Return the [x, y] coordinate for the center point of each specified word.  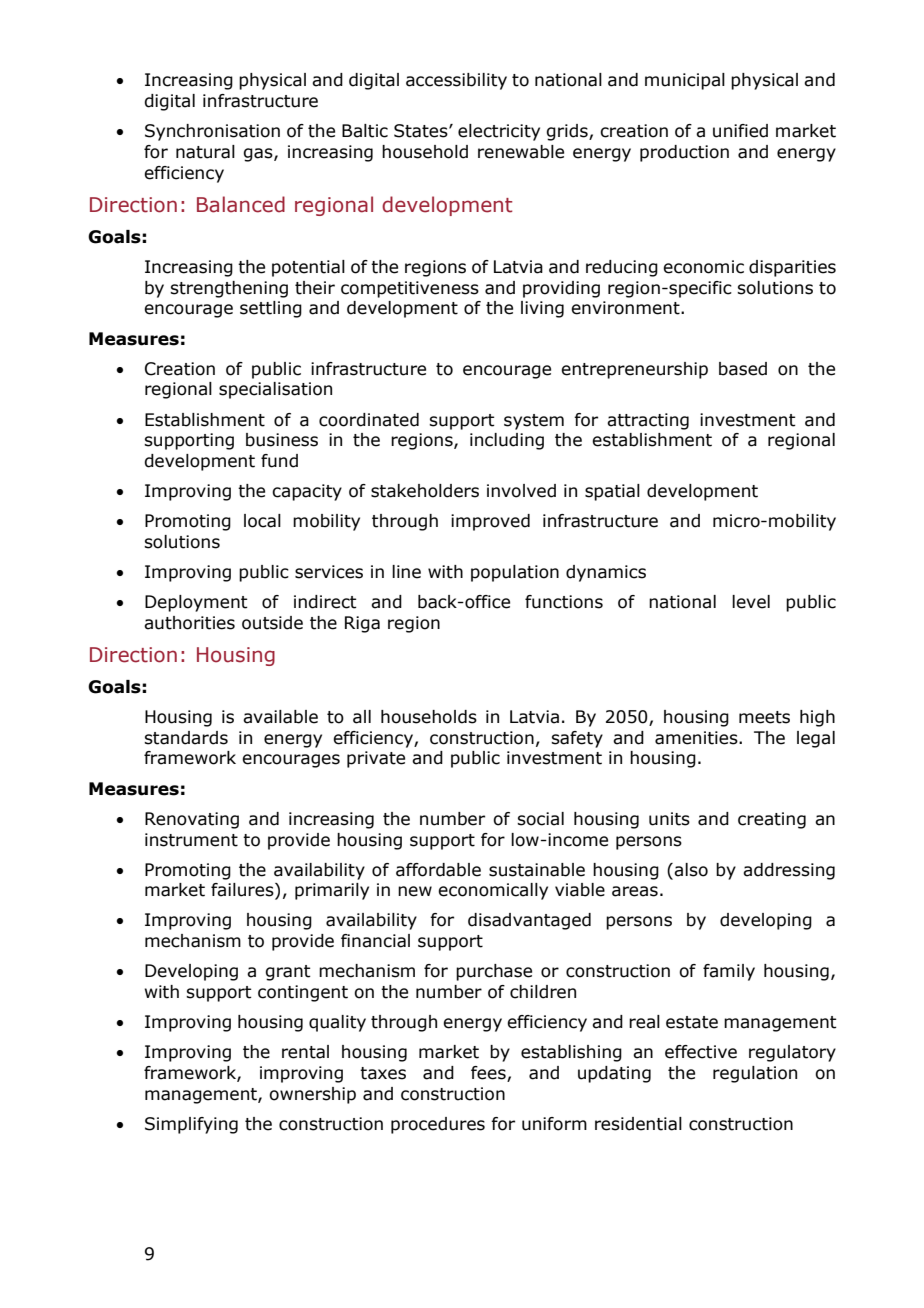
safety [577, 739]
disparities [792, 268]
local [262, 521]
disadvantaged [529, 921]
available [280, 717]
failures [243, 891]
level [751, 602]
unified [740, 131]
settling [271, 309]
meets [764, 717]
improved [490, 522]
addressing [789, 871]
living [542, 309]
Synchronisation [212, 132]
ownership [312, 1095]
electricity [499, 132]
